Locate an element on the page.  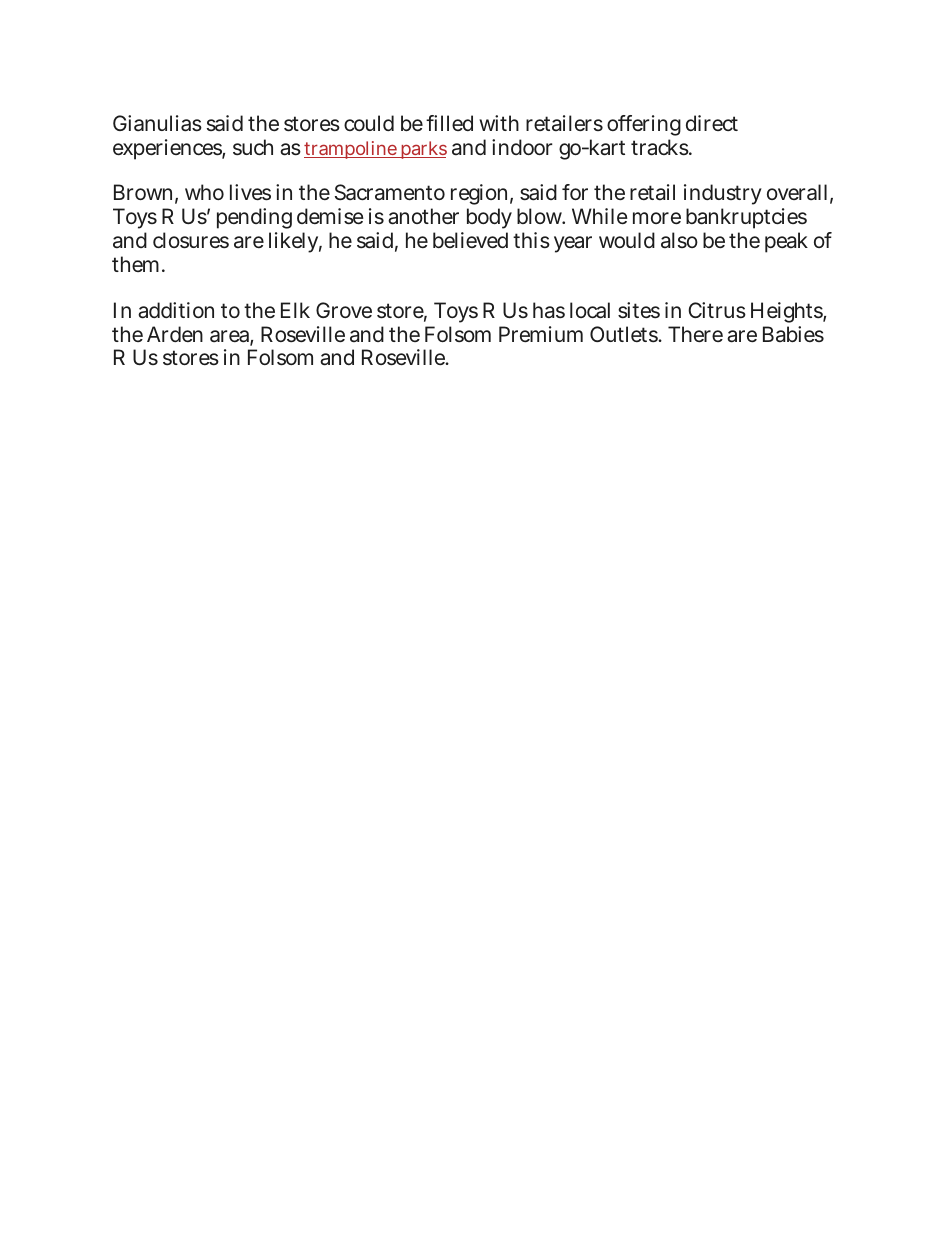
bankruptcies is located at coordinates (746, 218).
